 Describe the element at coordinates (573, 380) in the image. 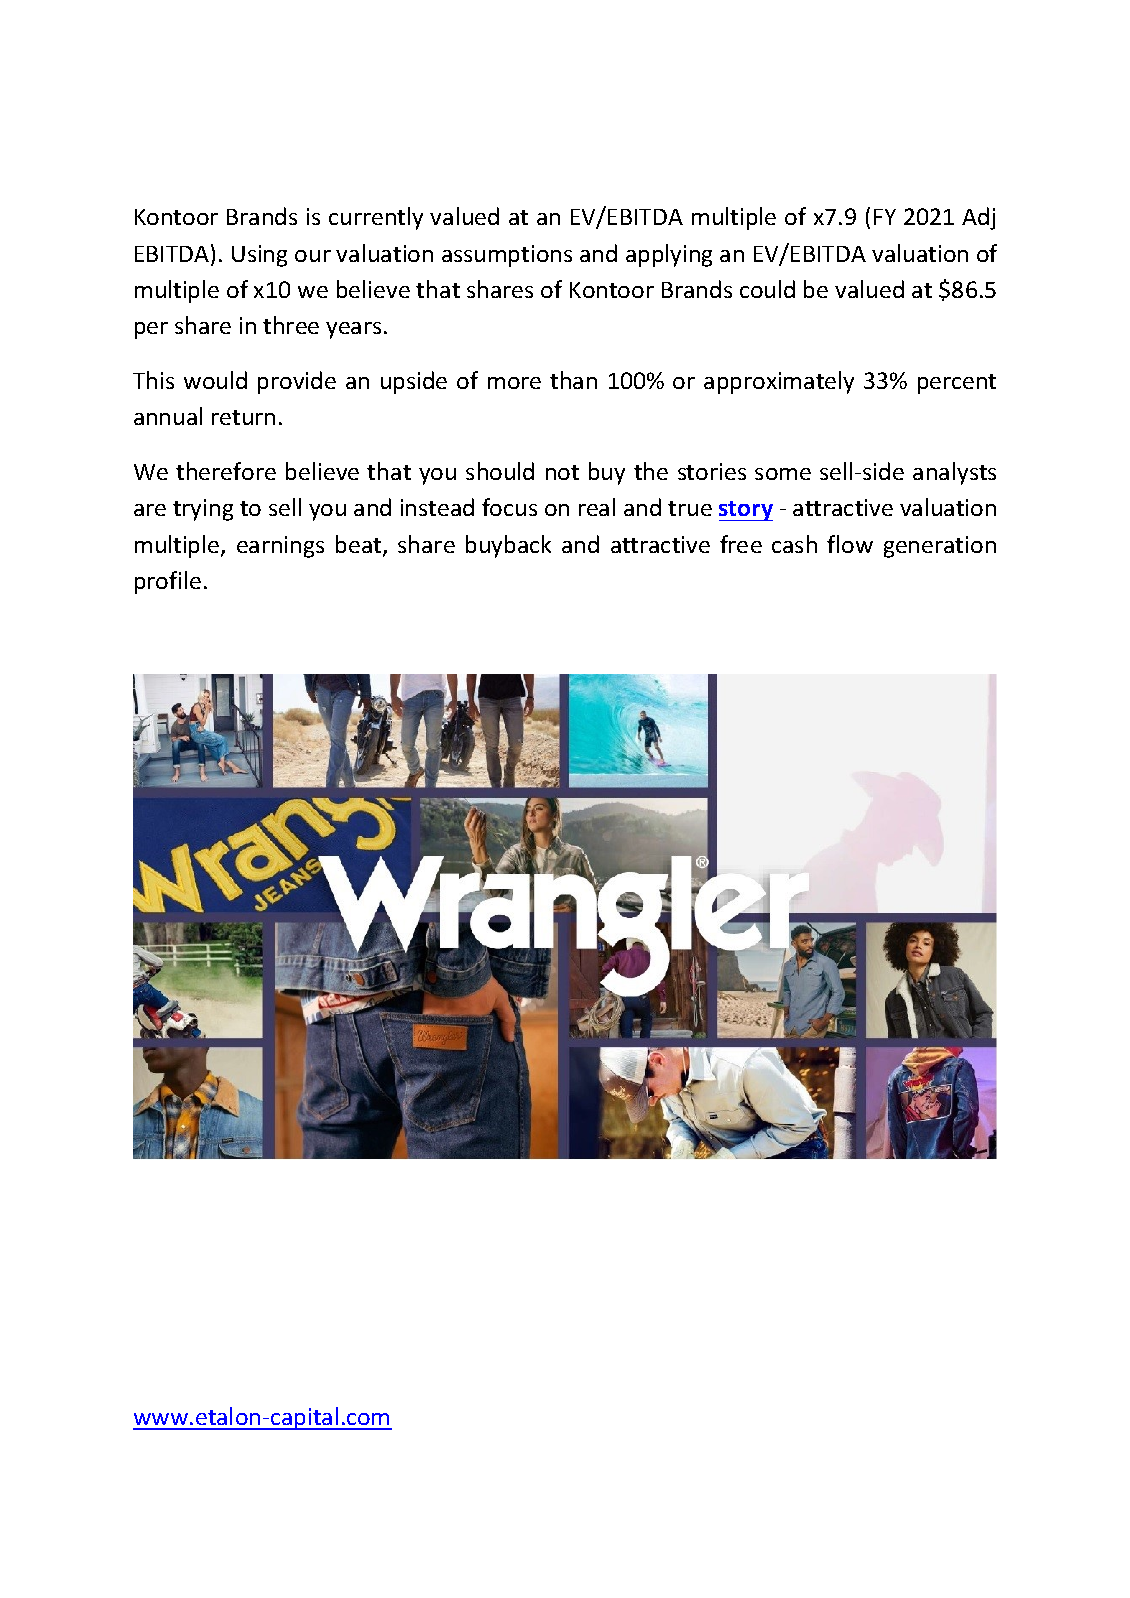

I see `than` at that location.
